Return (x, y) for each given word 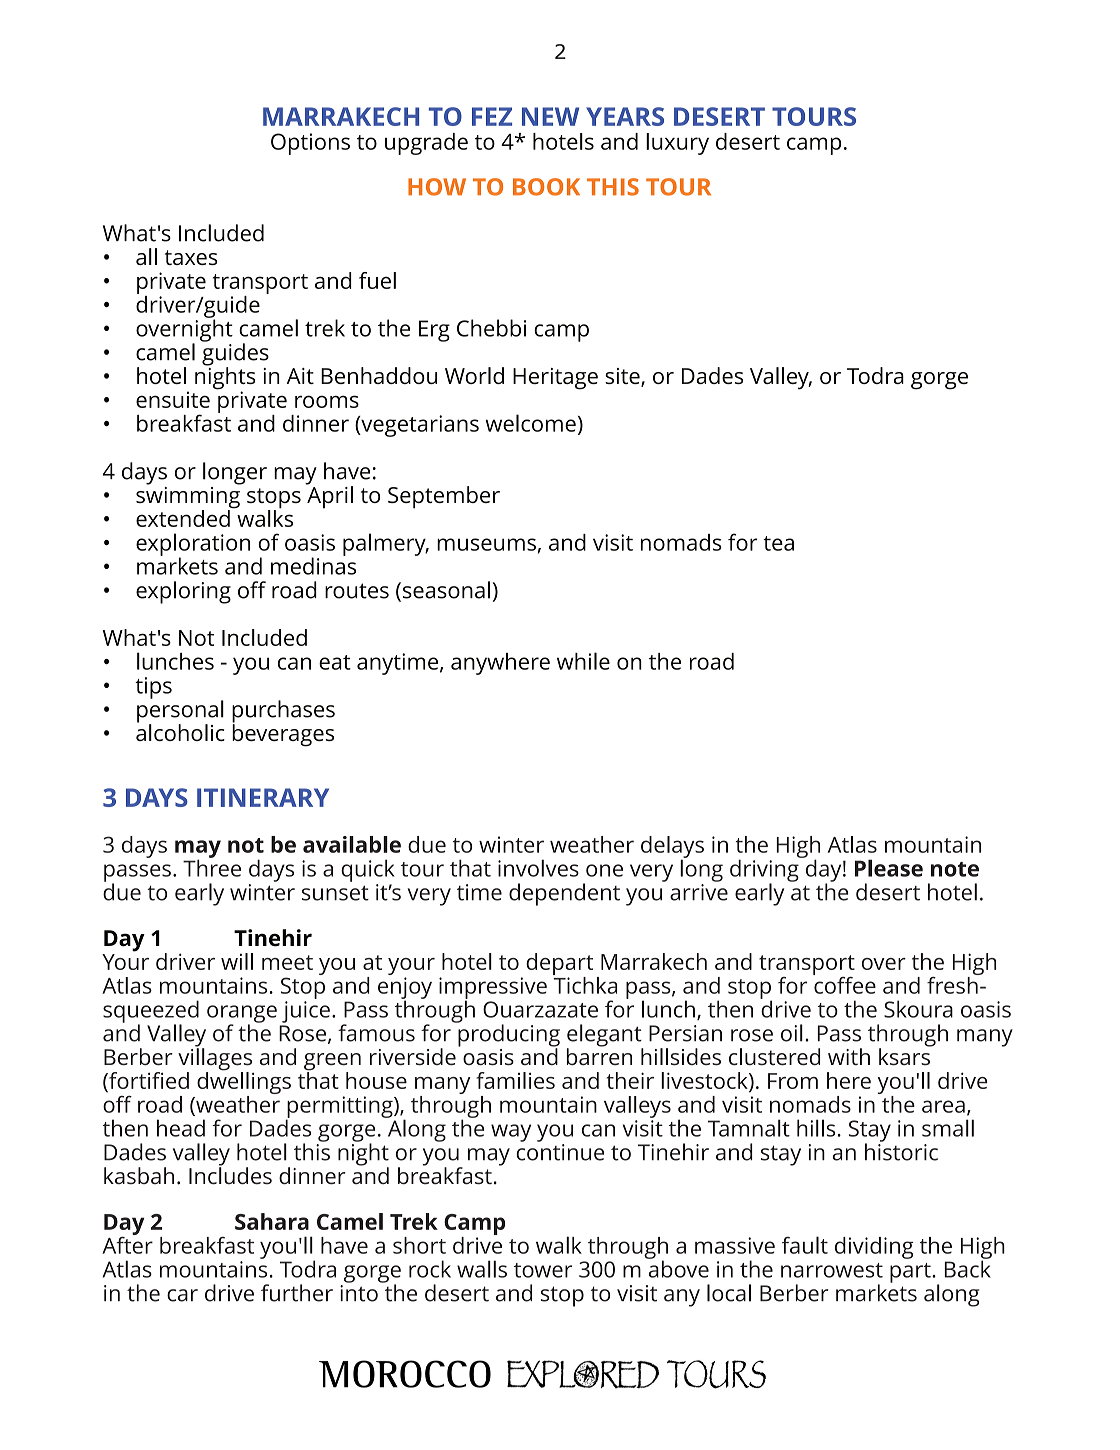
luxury (677, 144)
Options (310, 144)
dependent (564, 894)
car (182, 1295)
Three (212, 867)
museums (486, 544)
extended (184, 517)
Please (889, 868)
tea (778, 543)
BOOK (546, 187)
